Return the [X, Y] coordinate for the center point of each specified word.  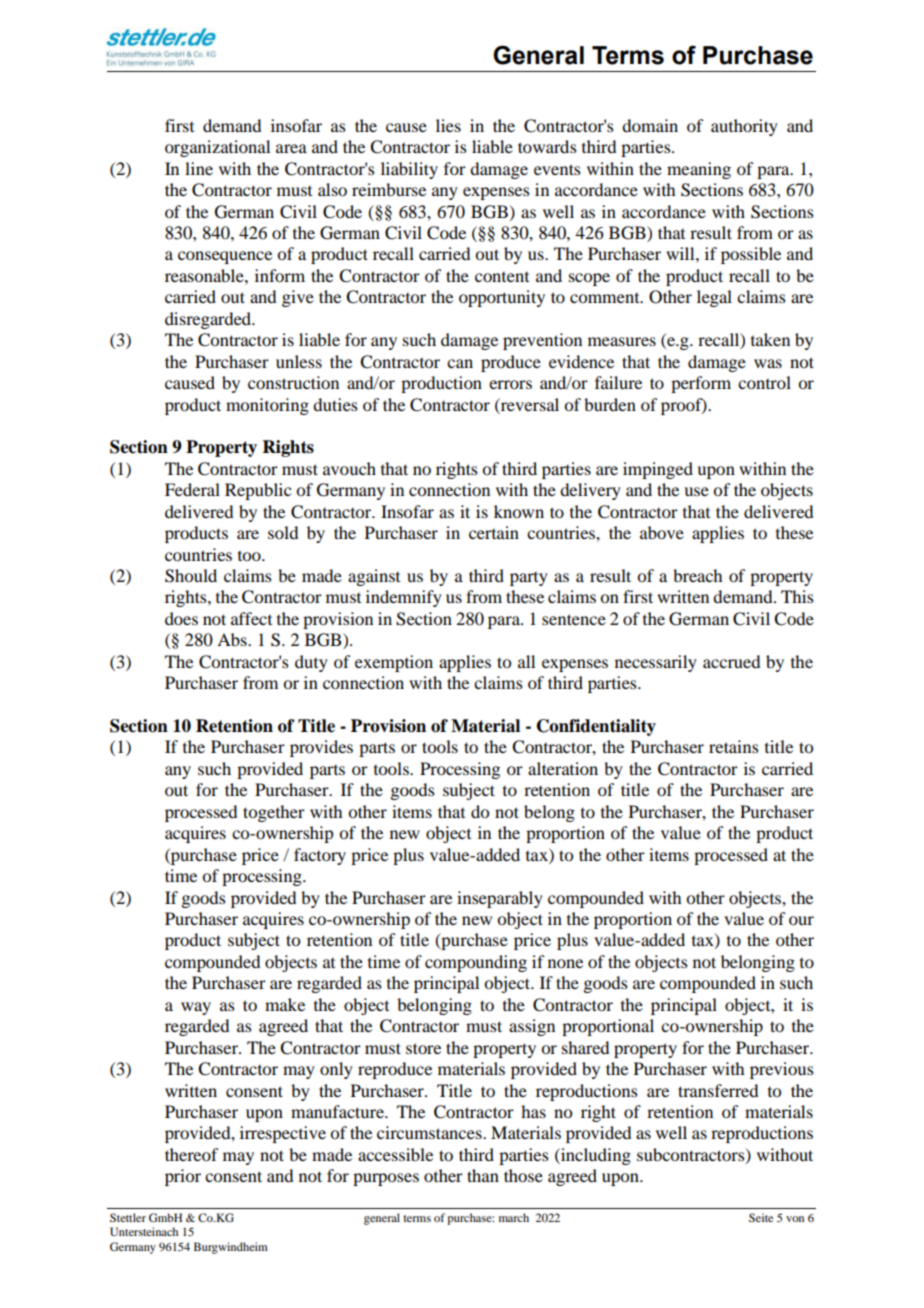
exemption [394, 663]
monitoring [267, 406]
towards [547, 146]
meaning [699, 170]
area [291, 148]
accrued [731, 661]
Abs [233, 639]
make [285, 1004]
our [801, 920]
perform [701, 384]
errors [510, 384]
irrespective [283, 1134]
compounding [476, 963]
